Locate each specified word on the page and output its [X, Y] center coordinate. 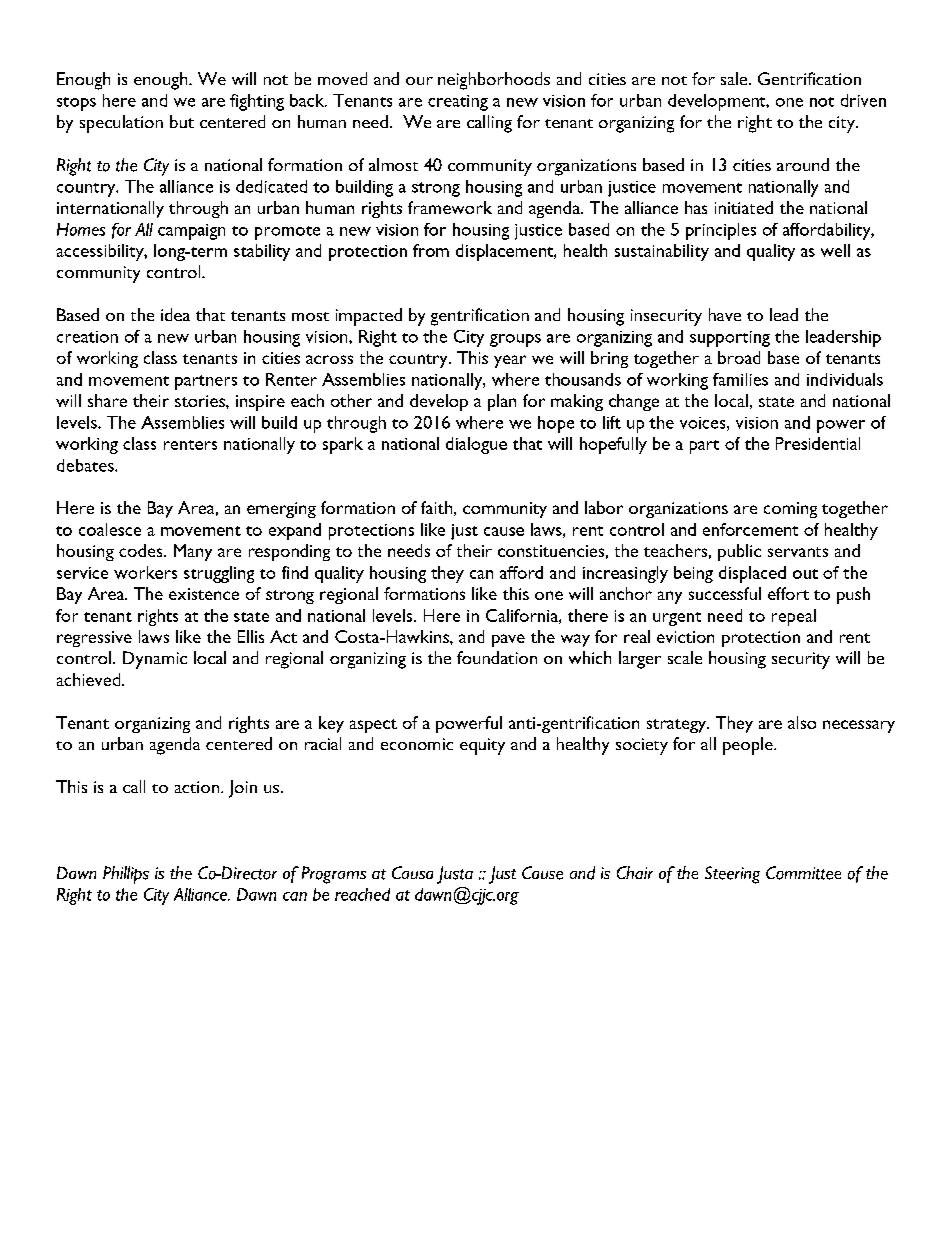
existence [204, 594]
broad [739, 357]
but [182, 121]
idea [175, 314]
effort [788, 593]
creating [458, 103]
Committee [803, 873]
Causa [412, 872]
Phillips [126, 875]
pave [508, 640]
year [510, 361]
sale [735, 78]
